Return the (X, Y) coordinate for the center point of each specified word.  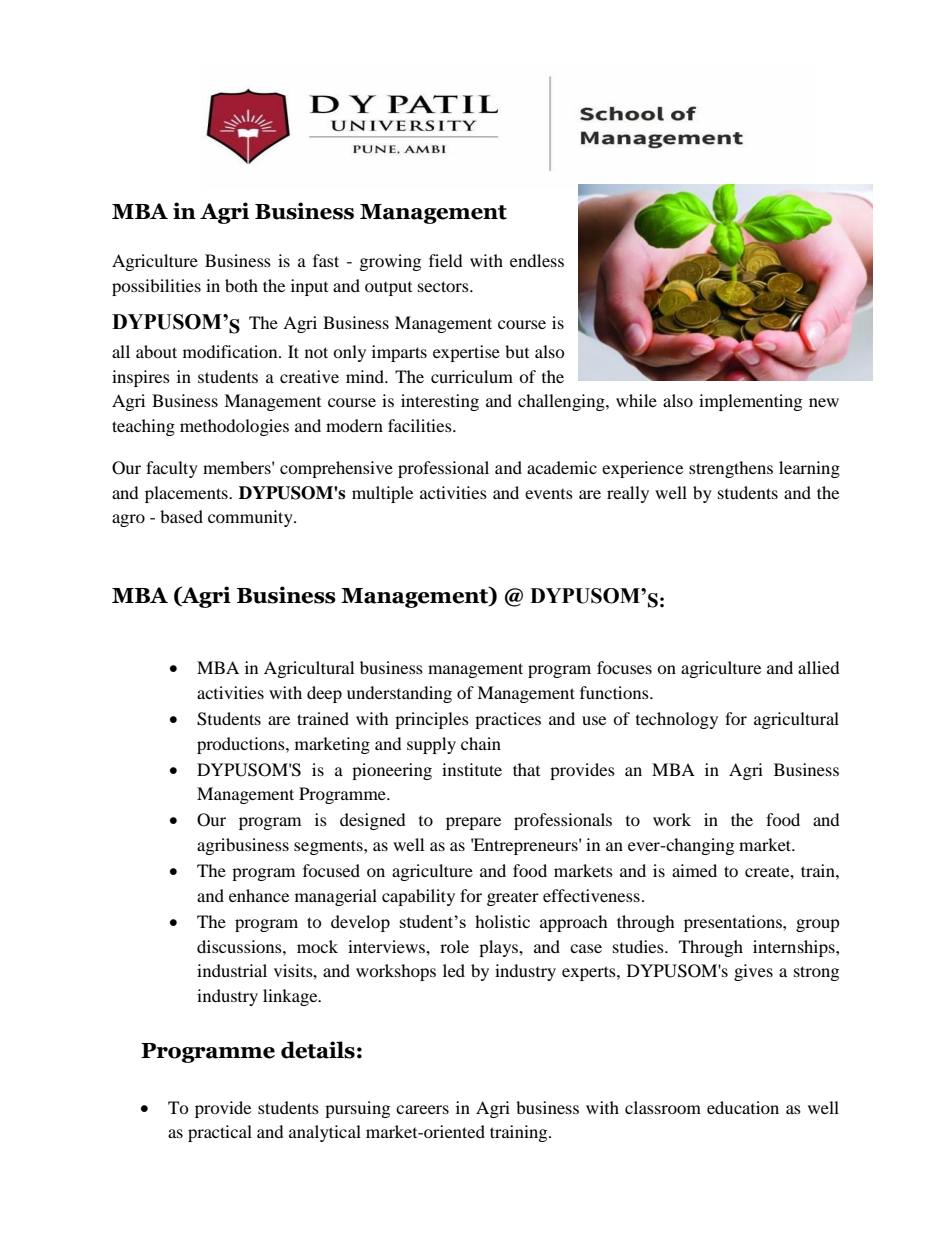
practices (508, 720)
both (241, 285)
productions (242, 745)
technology (677, 720)
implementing (750, 402)
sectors (444, 286)
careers (422, 1109)
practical (220, 1133)
